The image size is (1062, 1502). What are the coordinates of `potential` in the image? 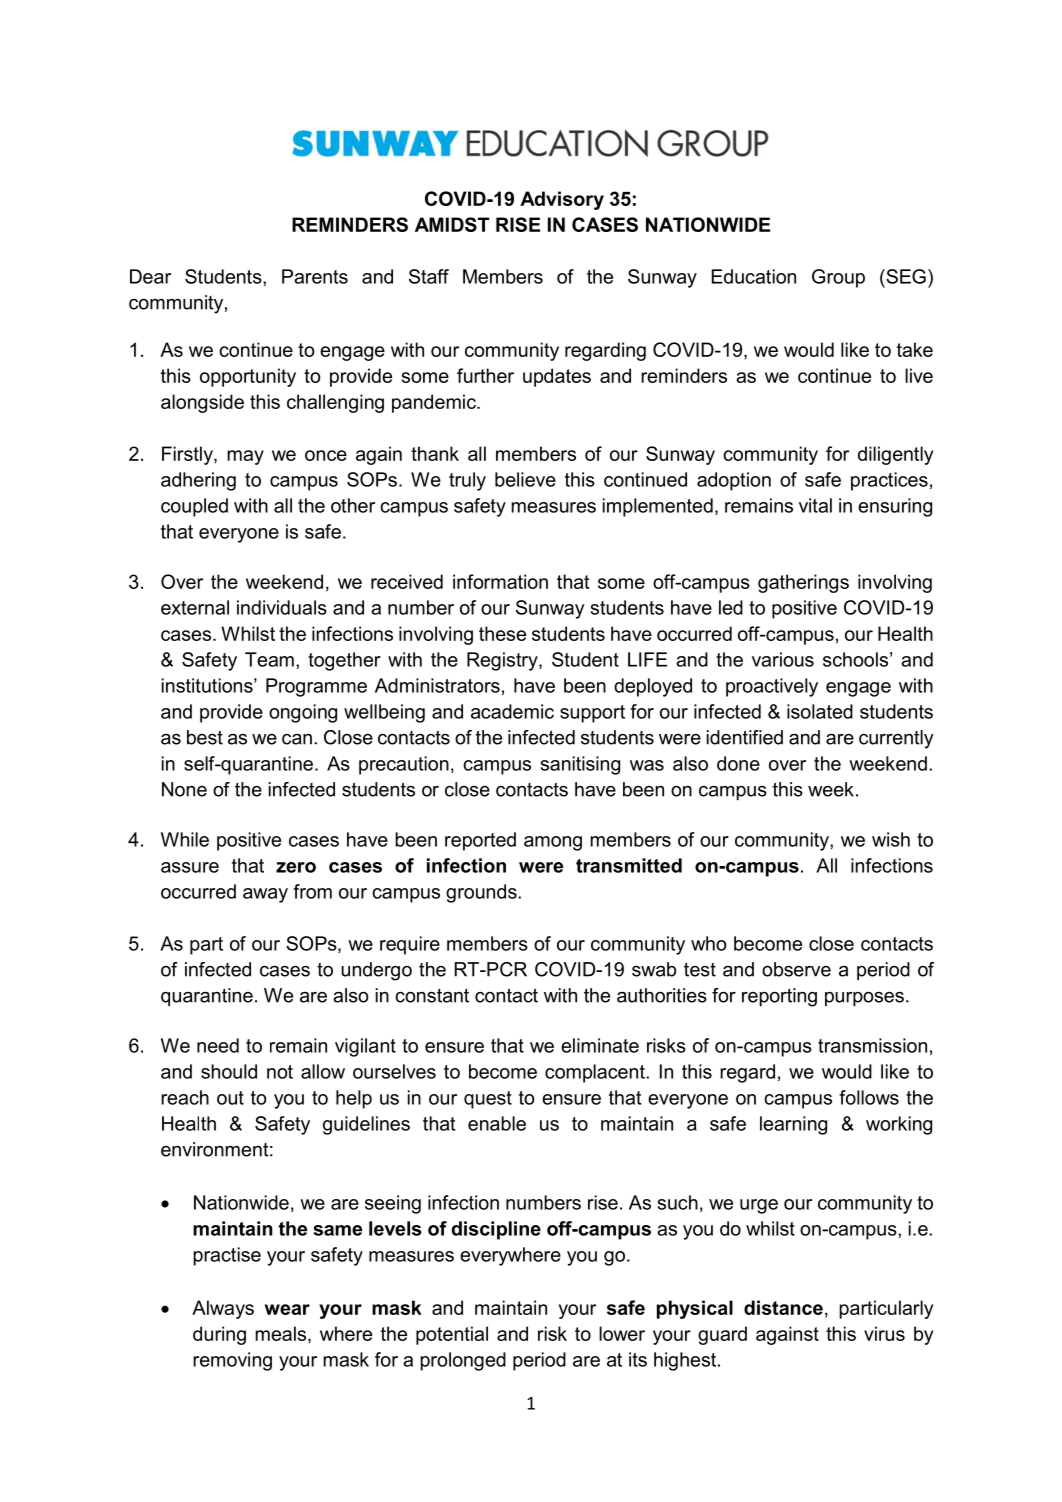 It's located at (452, 1335).
